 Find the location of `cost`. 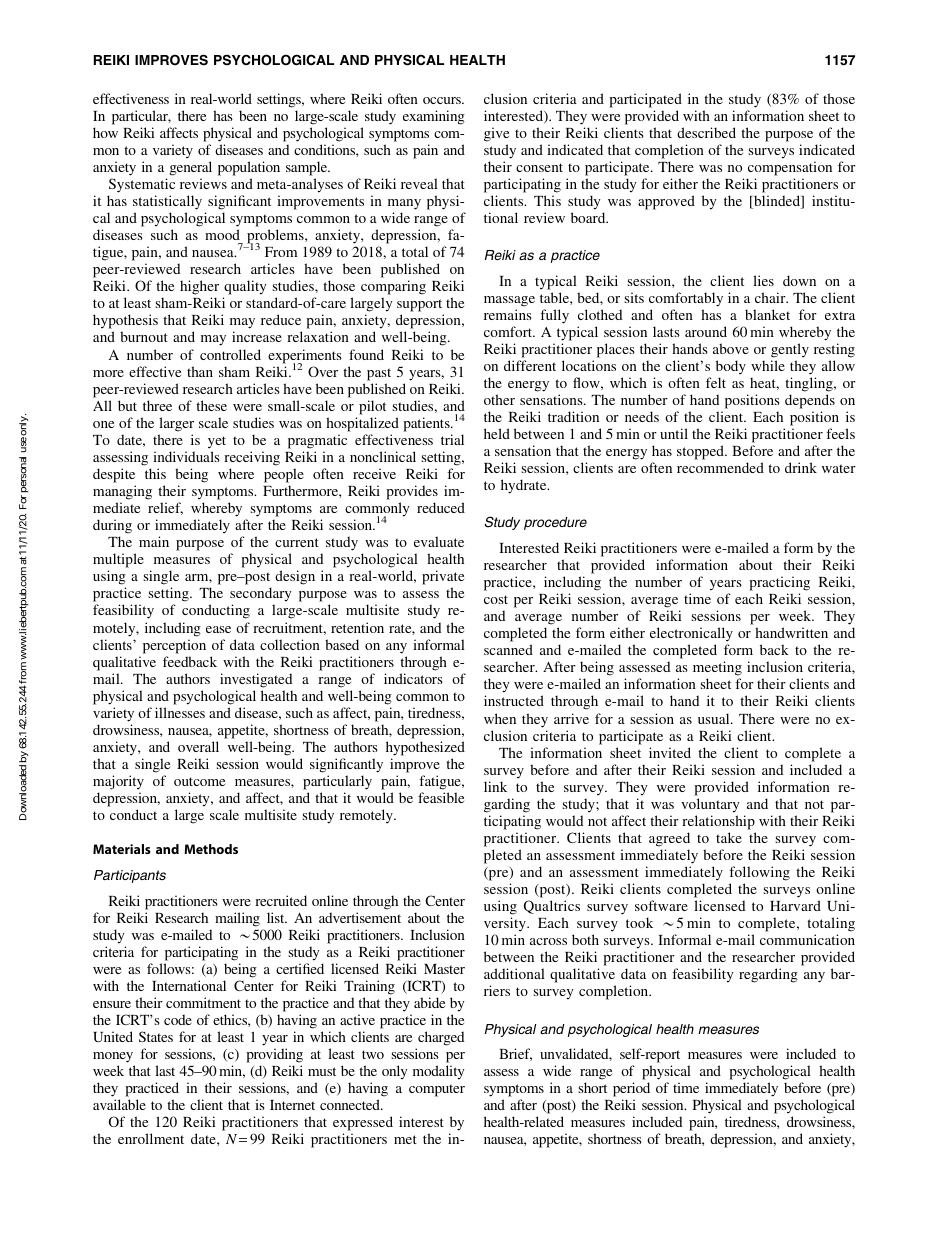

cost is located at coordinates (496, 599).
